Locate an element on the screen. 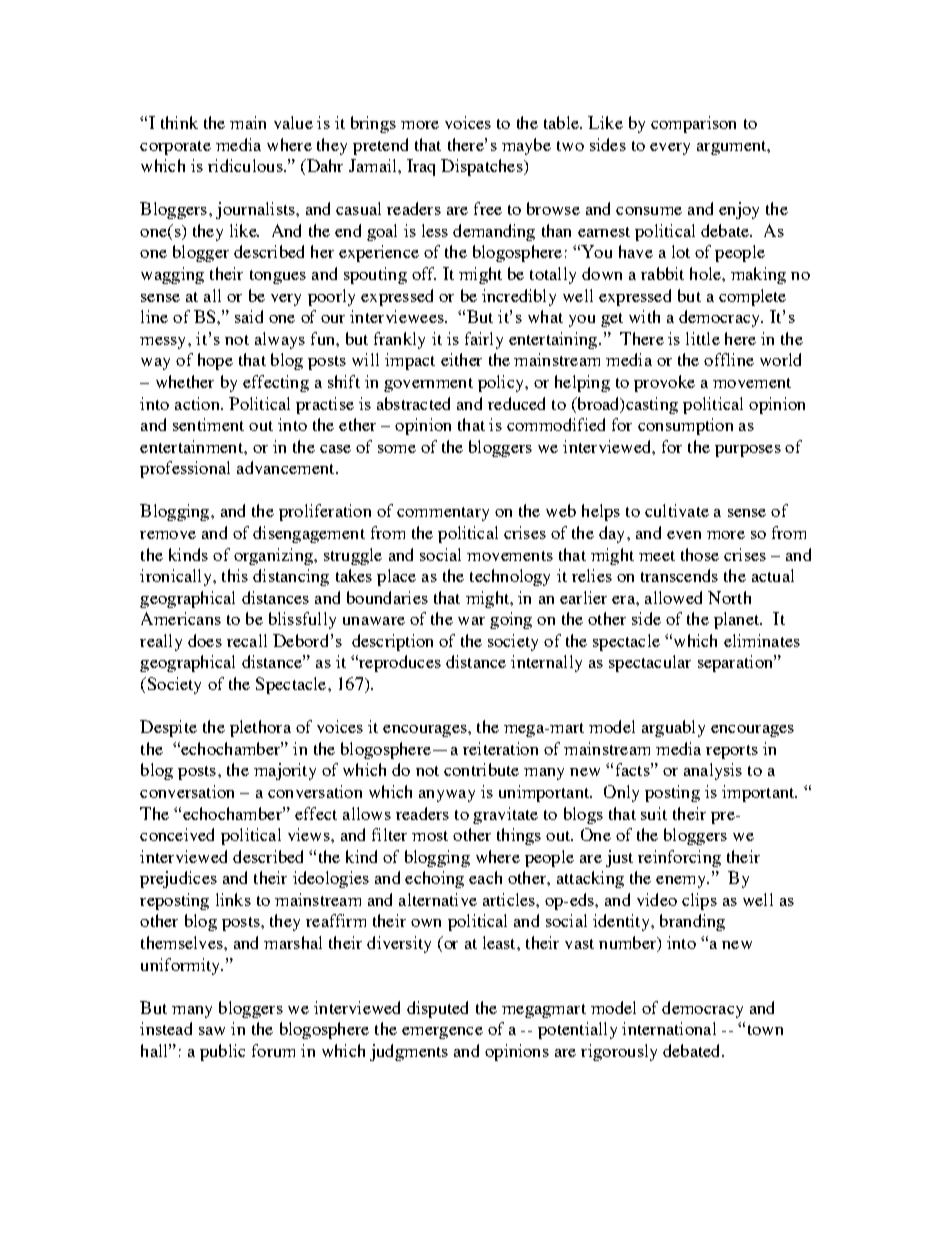  sentiment is located at coordinates (208, 424).
